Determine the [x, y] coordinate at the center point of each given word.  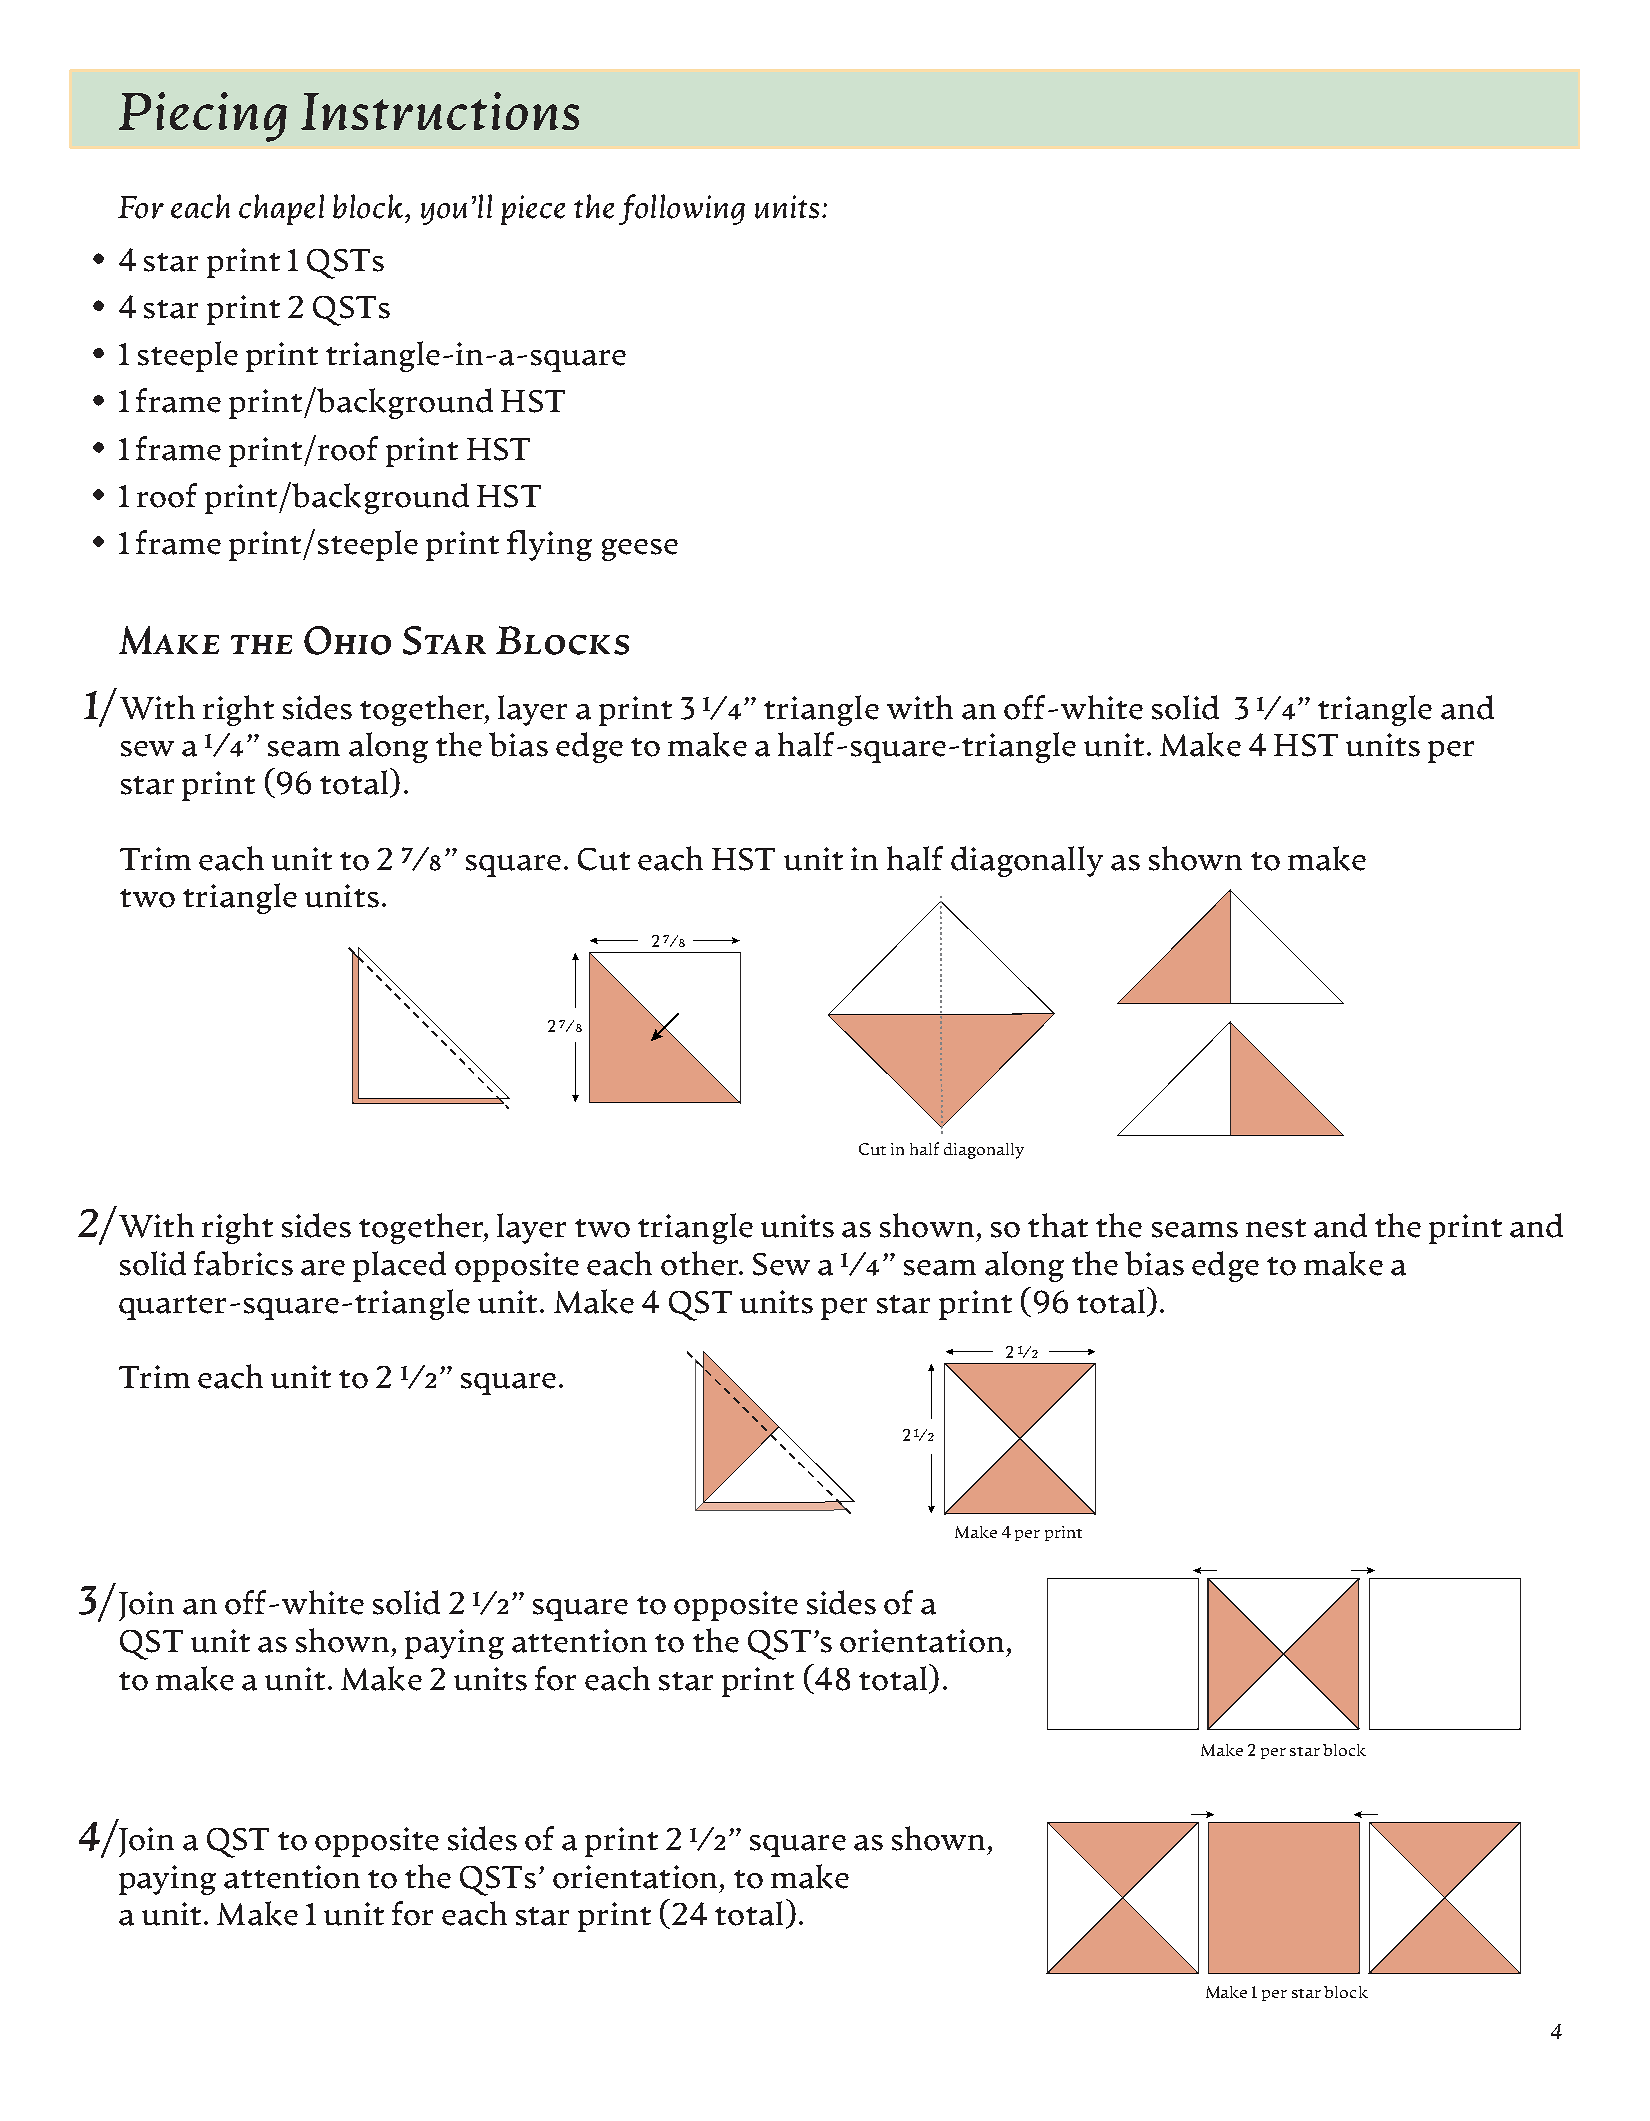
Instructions [440, 111]
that [1058, 1225]
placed [399, 1266]
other [701, 1263]
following [682, 209]
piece [533, 210]
